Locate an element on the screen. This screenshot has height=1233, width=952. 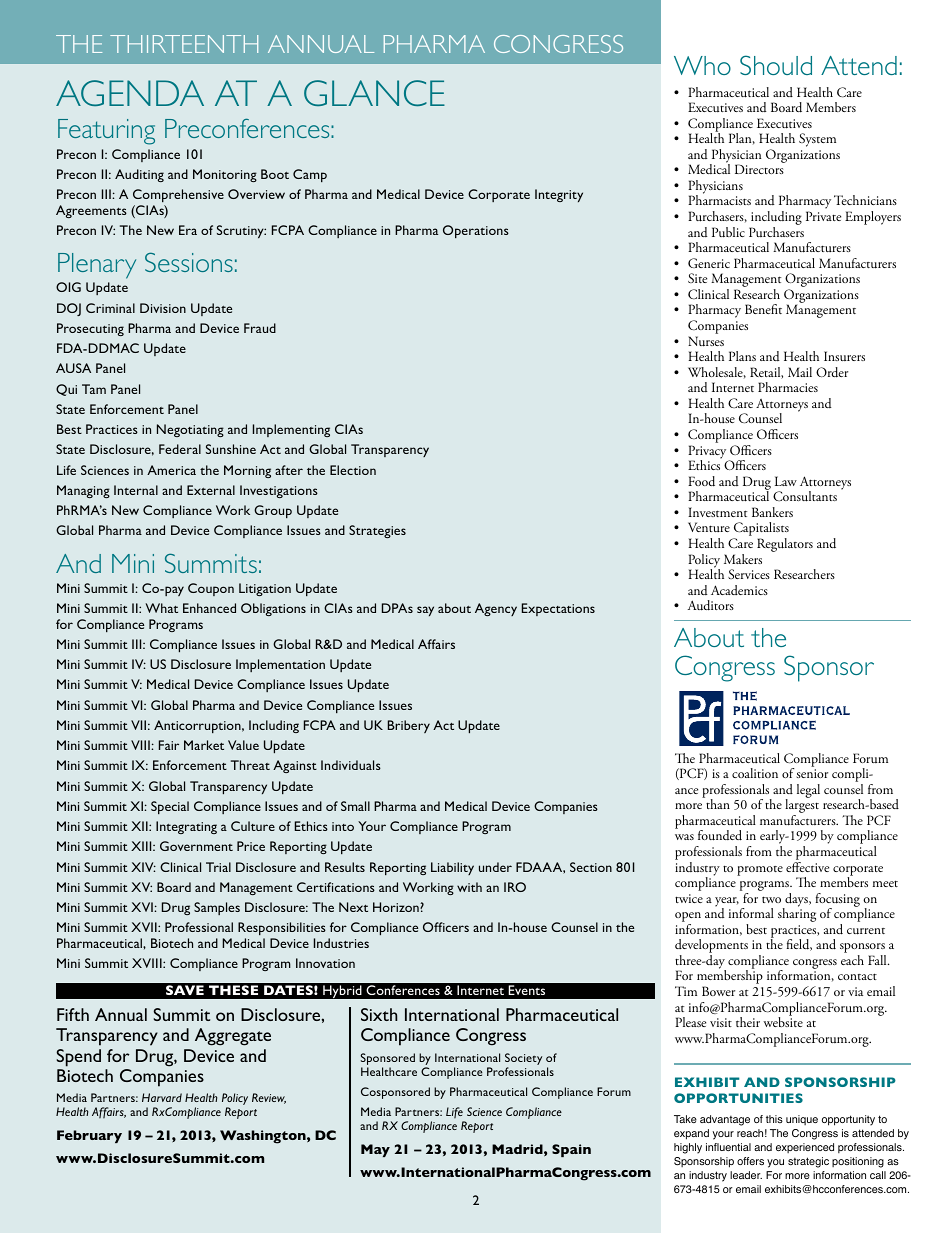
Special is located at coordinates (170, 807).
